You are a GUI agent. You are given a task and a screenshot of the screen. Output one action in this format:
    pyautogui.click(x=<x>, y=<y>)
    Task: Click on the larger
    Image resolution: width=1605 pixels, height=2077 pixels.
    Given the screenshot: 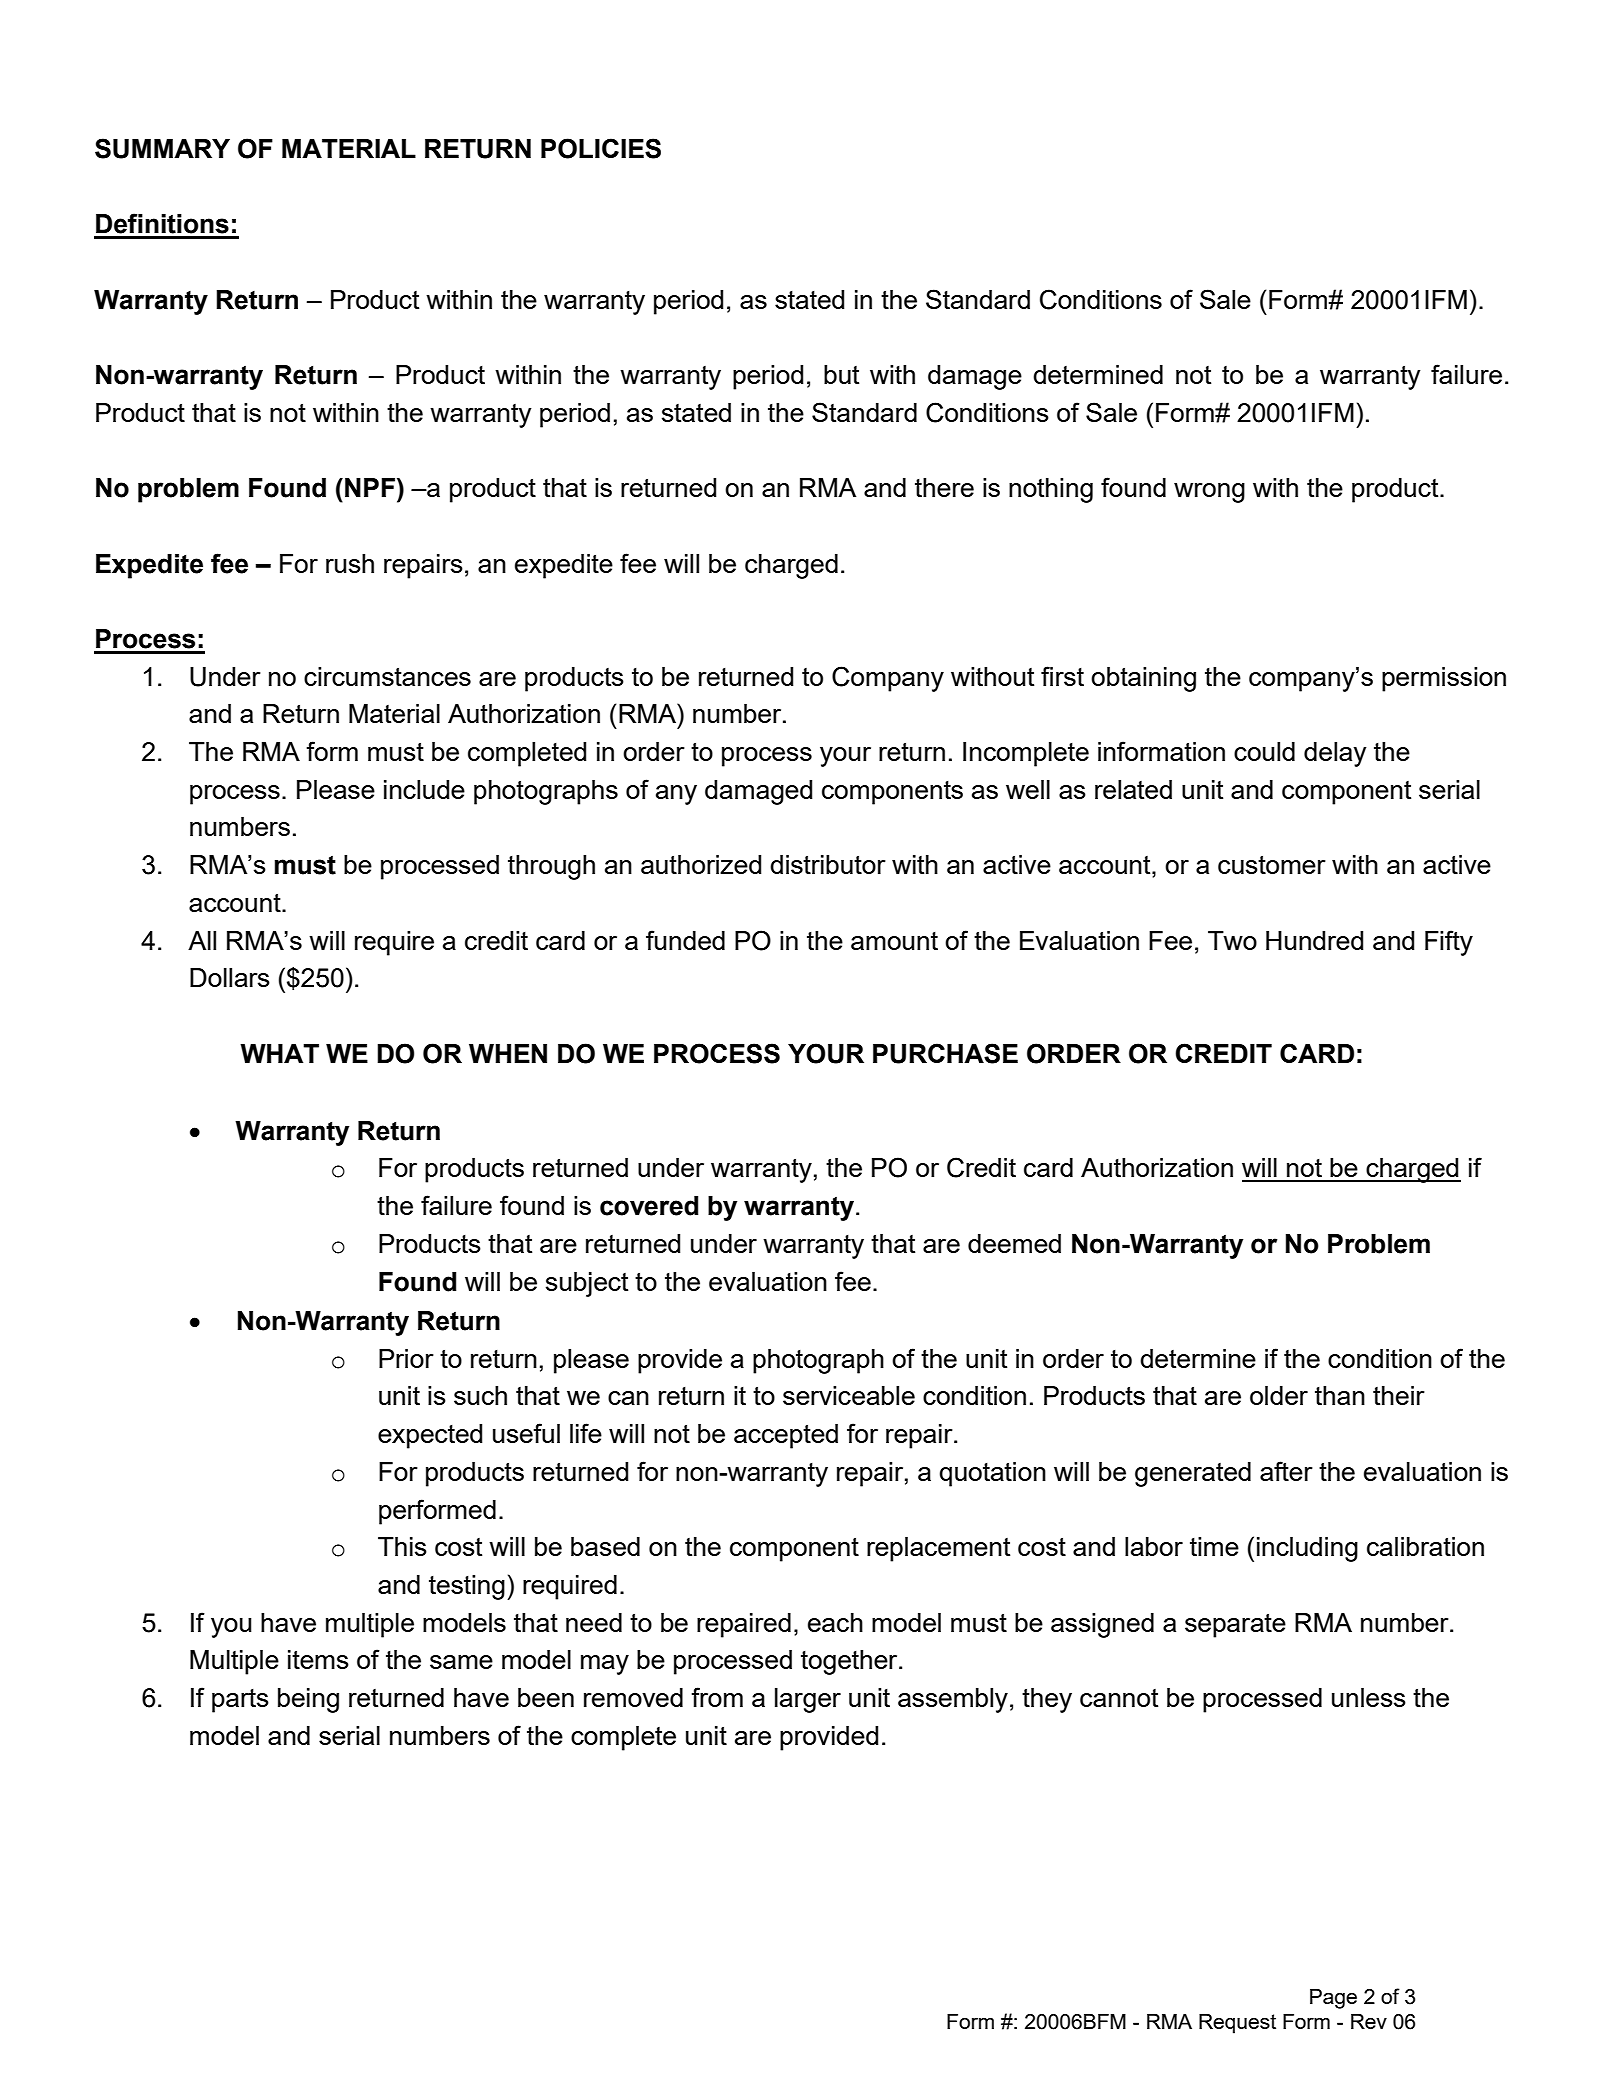 What is the action you would take?
    pyautogui.click(x=808, y=1700)
